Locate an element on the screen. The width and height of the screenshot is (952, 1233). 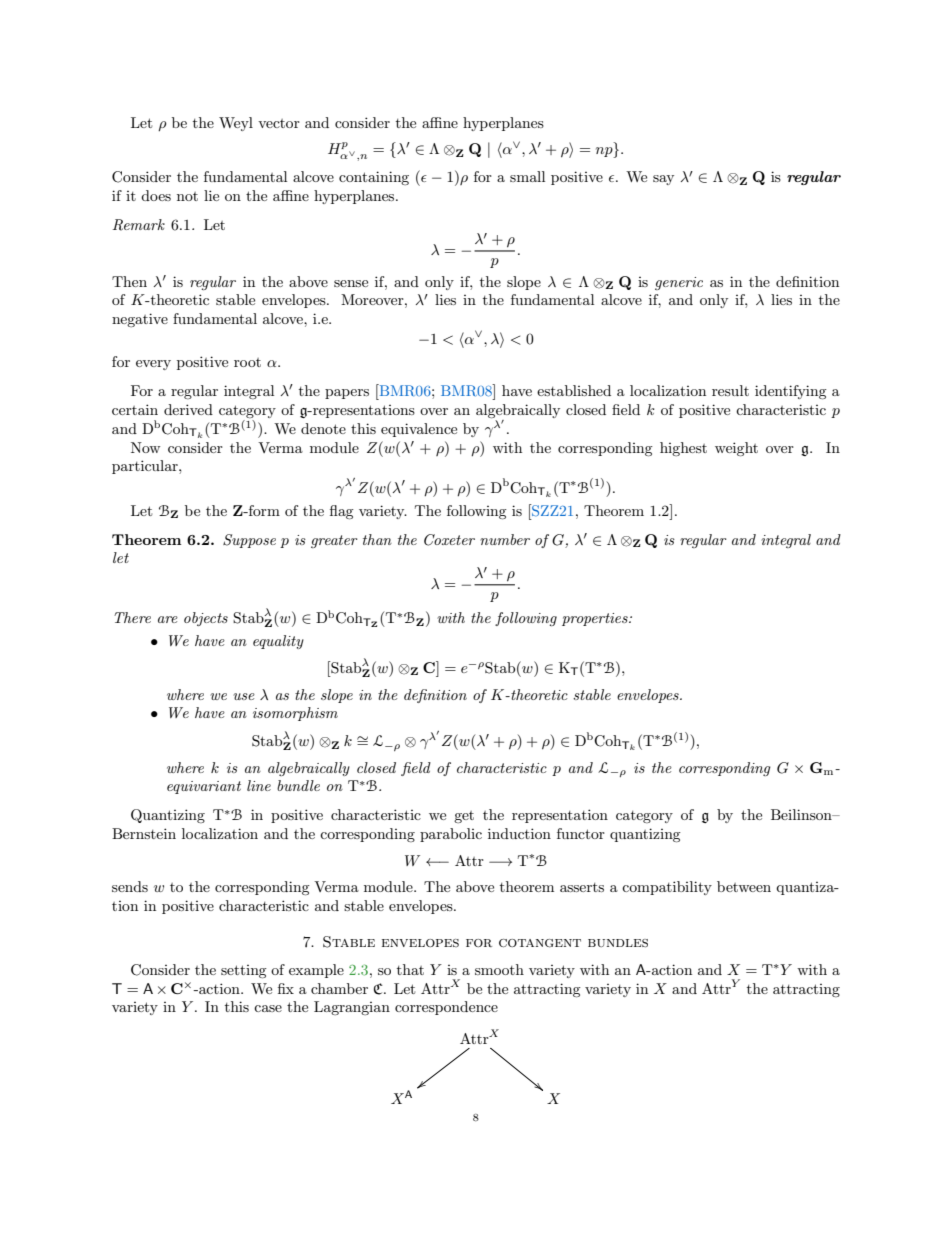
say is located at coordinates (663, 180).
